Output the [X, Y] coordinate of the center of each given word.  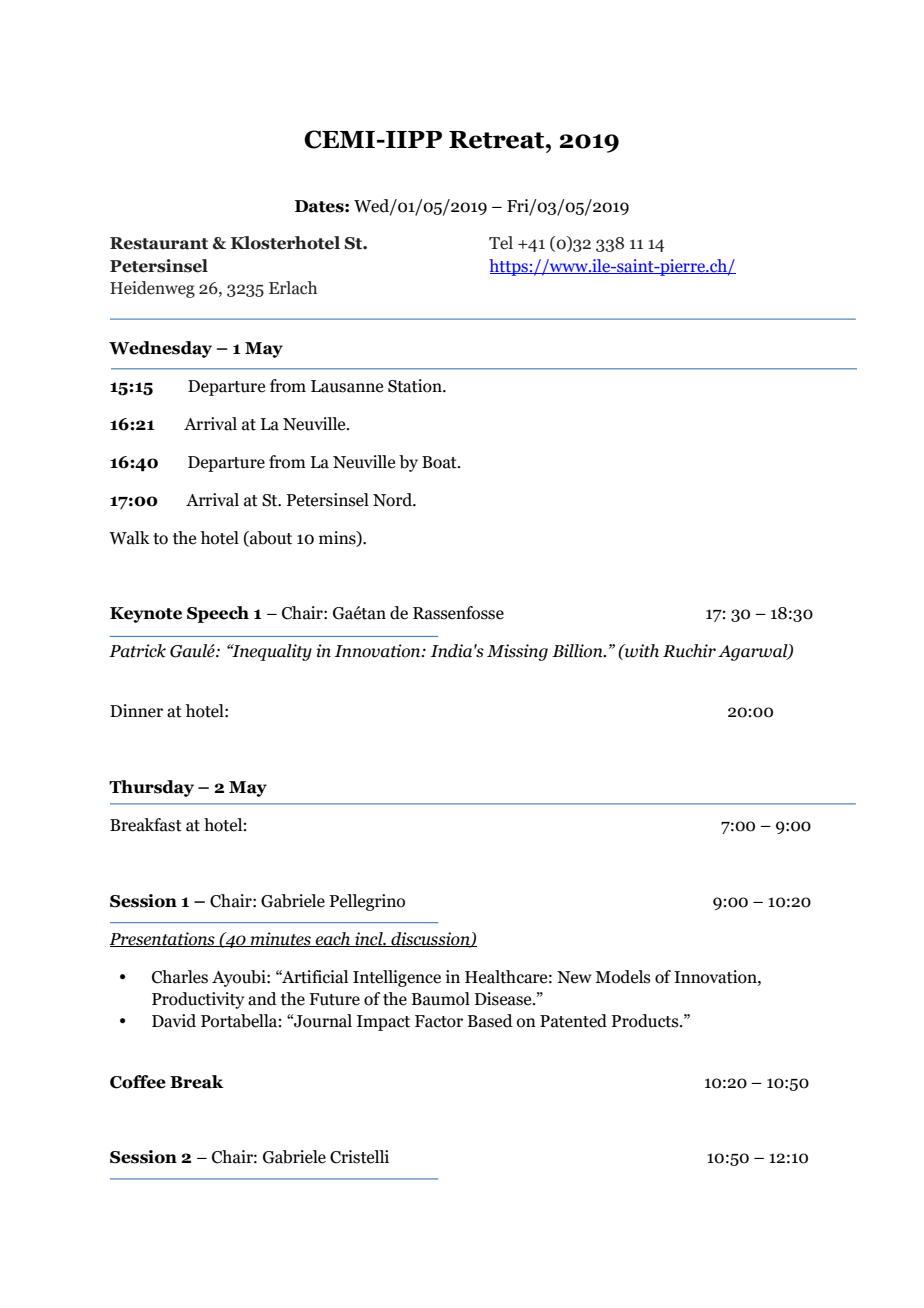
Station [416, 386]
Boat [440, 462]
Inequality [271, 652]
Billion [578, 651]
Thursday [151, 788]
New [574, 977]
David [174, 1021]
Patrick [137, 651]
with [641, 651]
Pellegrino [367, 902]
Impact [383, 1023]
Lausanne [347, 386]
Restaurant [159, 243]
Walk [129, 538]
